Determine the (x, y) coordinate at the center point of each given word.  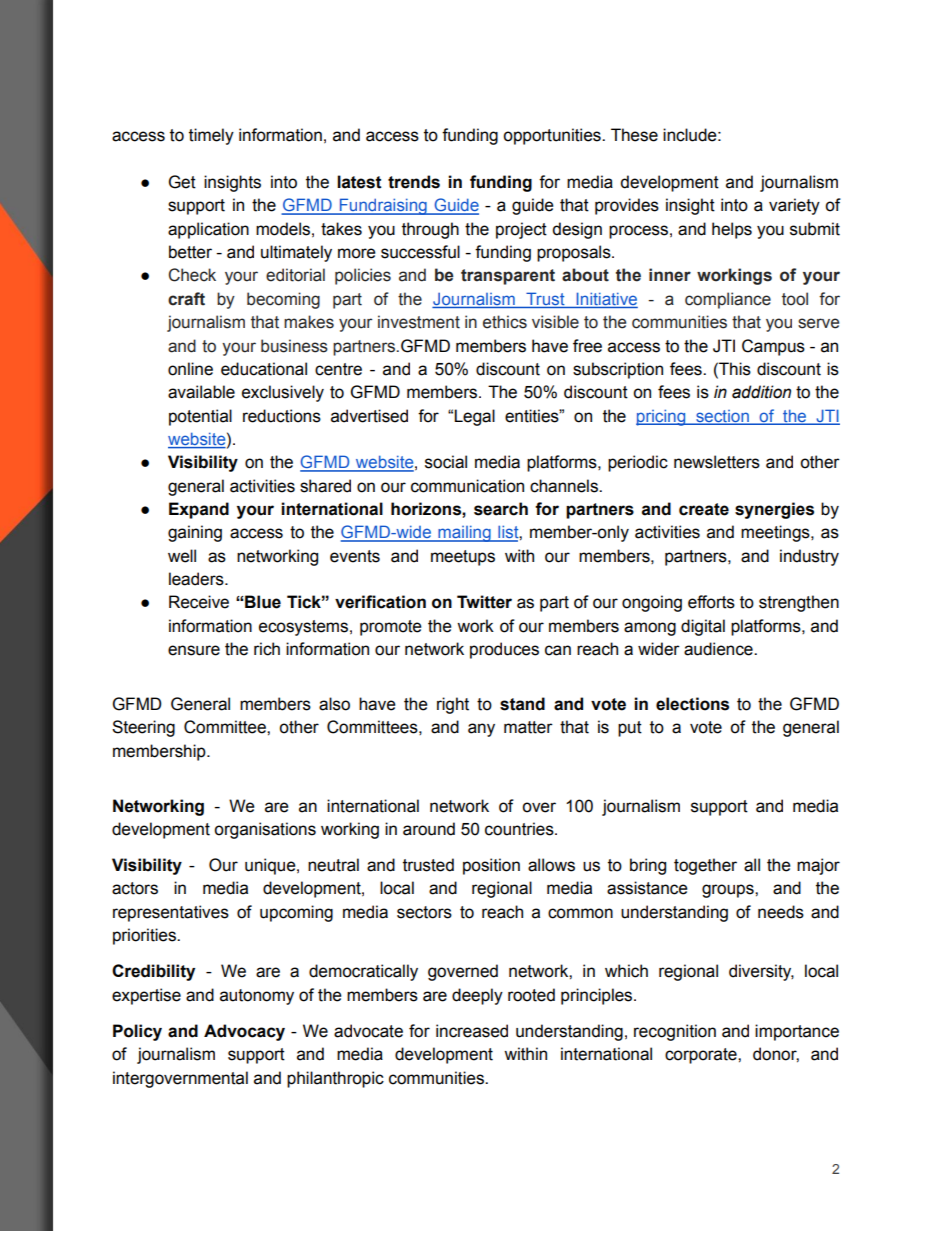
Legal (474, 417)
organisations (265, 830)
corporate (702, 1056)
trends (414, 182)
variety (794, 206)
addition (761, 392)
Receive (199, 602)
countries (520, 829)
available (201, 392)
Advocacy (244, 1032)
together (705, 866)
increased (472, 1031)
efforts (711, 602)
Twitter (484, 602)
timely (211, 136)
